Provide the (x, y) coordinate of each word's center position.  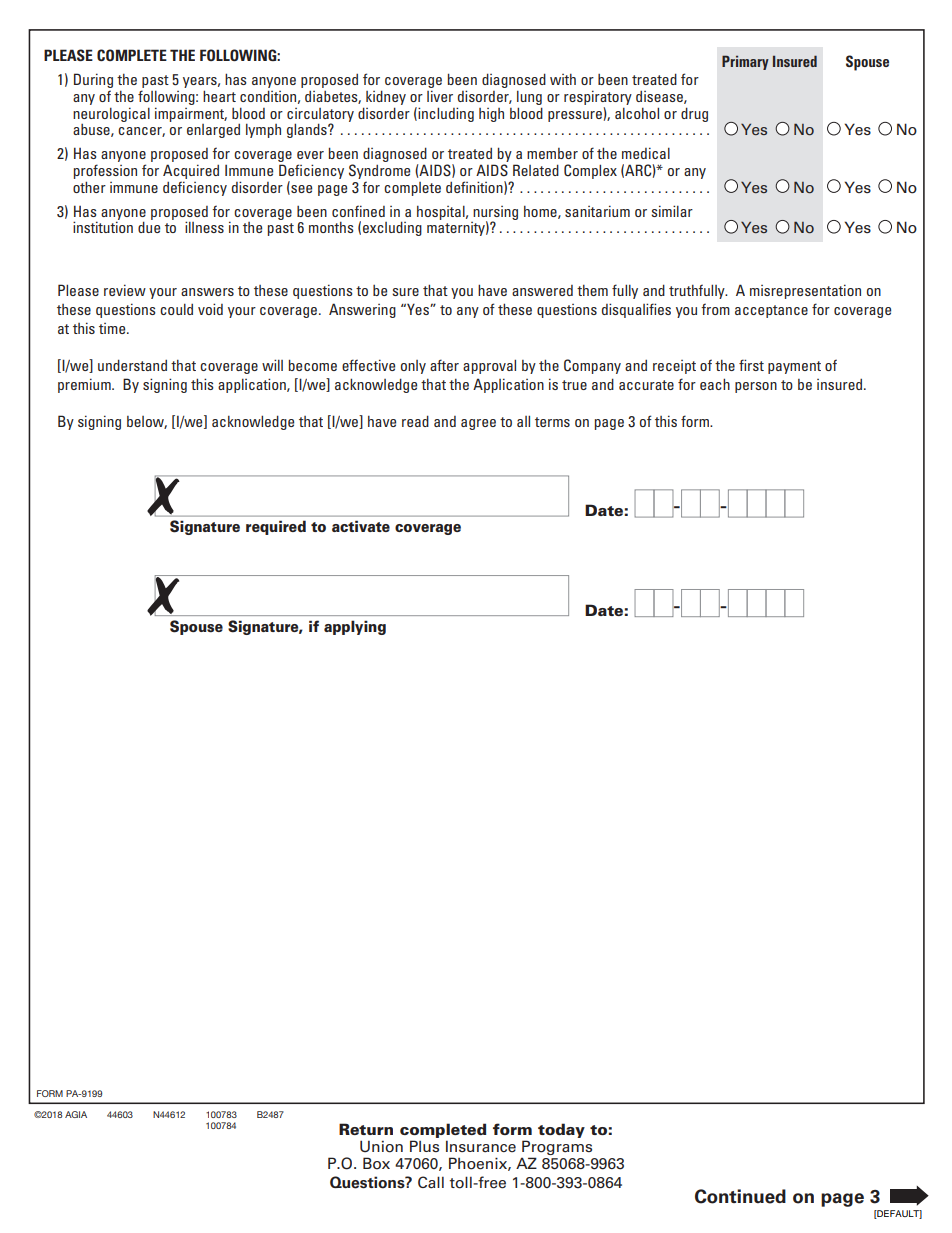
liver (440, 96)
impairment (191, 114)
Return (366, 1129)
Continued (740, 1196)
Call (431, 1182)
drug (694, 114)
